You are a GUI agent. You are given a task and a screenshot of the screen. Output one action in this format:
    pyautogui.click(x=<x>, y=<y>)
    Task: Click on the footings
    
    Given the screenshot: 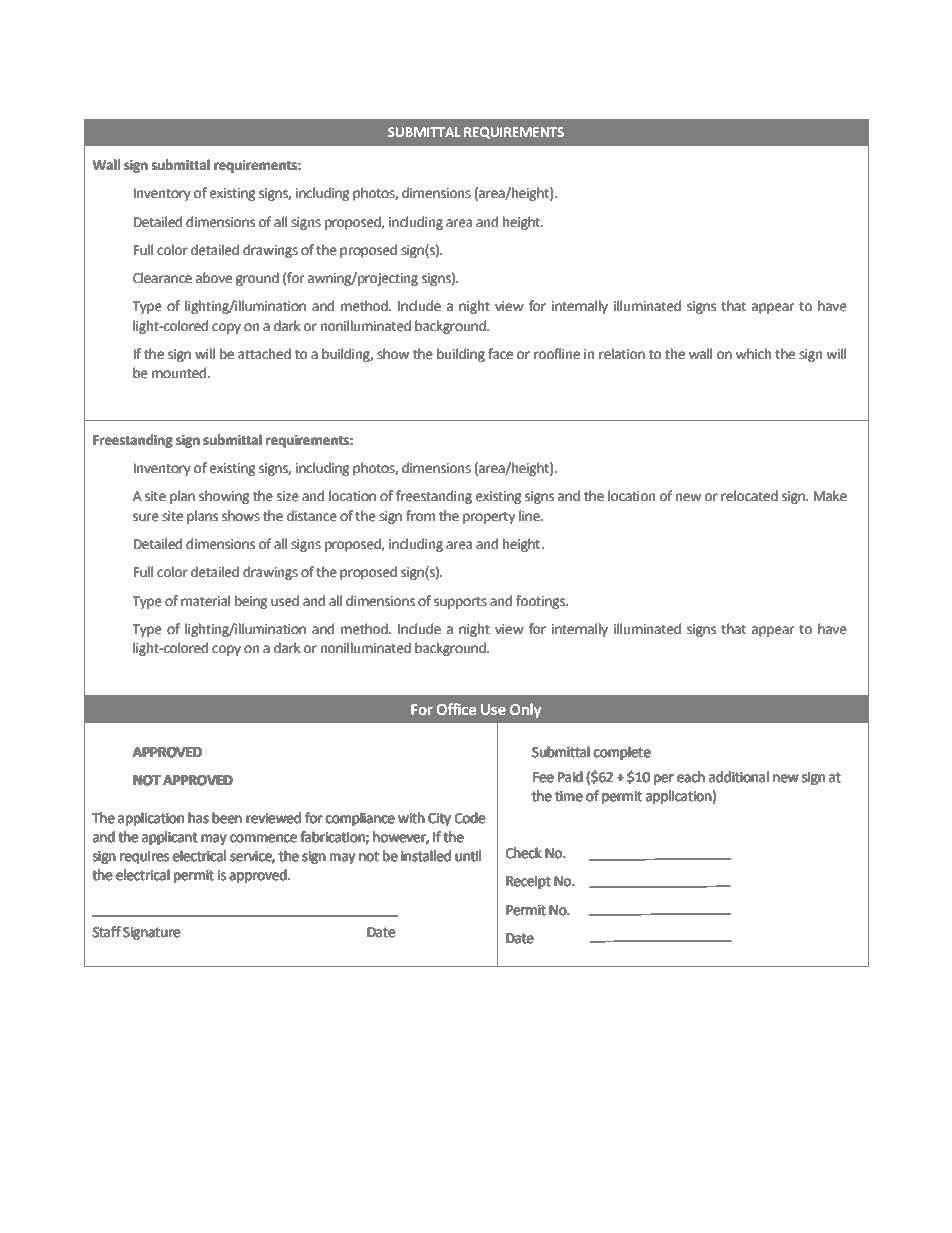 What is the action you would take?
    pyautogui.click(x=541, y=602)
